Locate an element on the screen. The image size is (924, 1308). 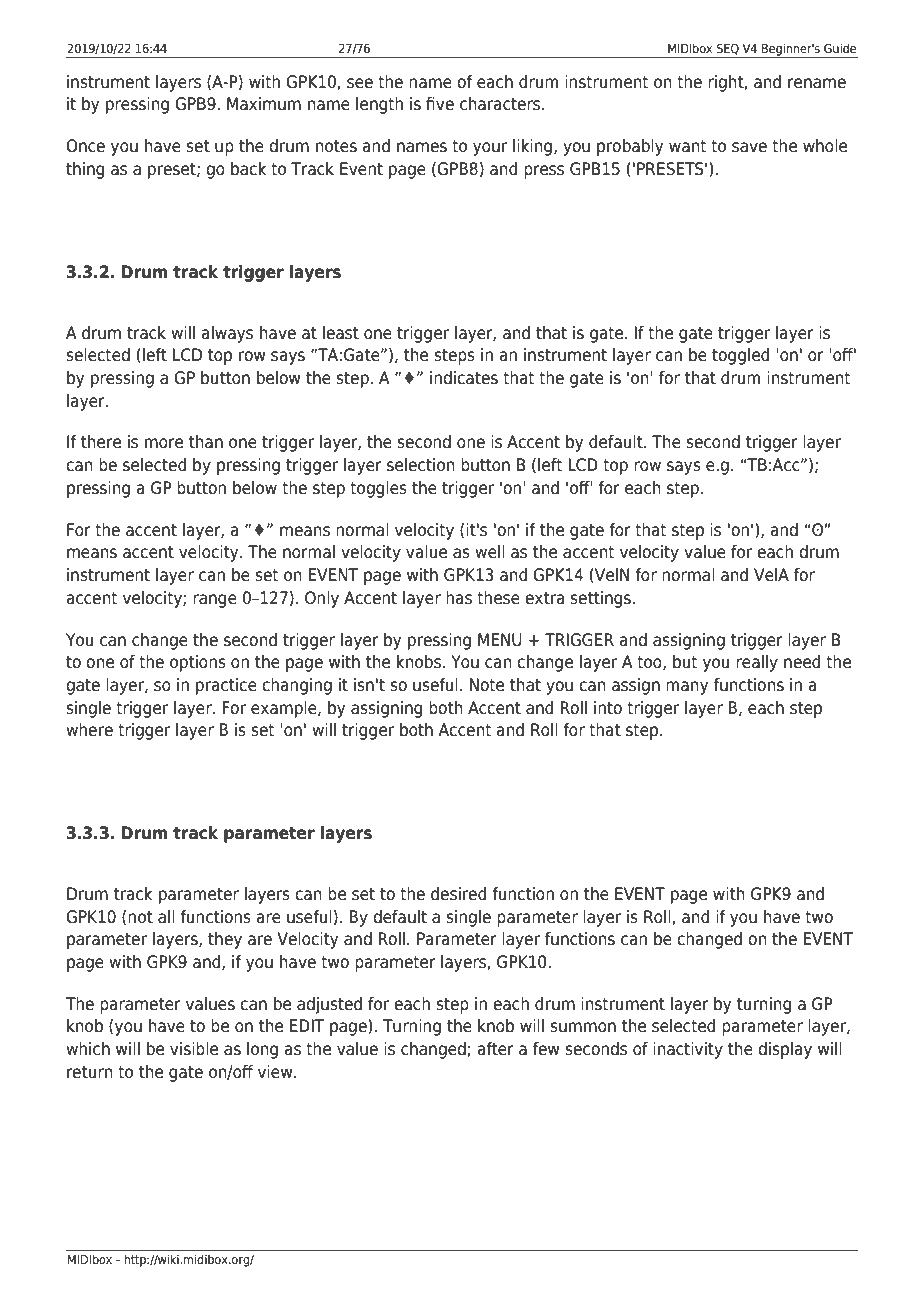
SEQ is located at coordinates (728, 49).
